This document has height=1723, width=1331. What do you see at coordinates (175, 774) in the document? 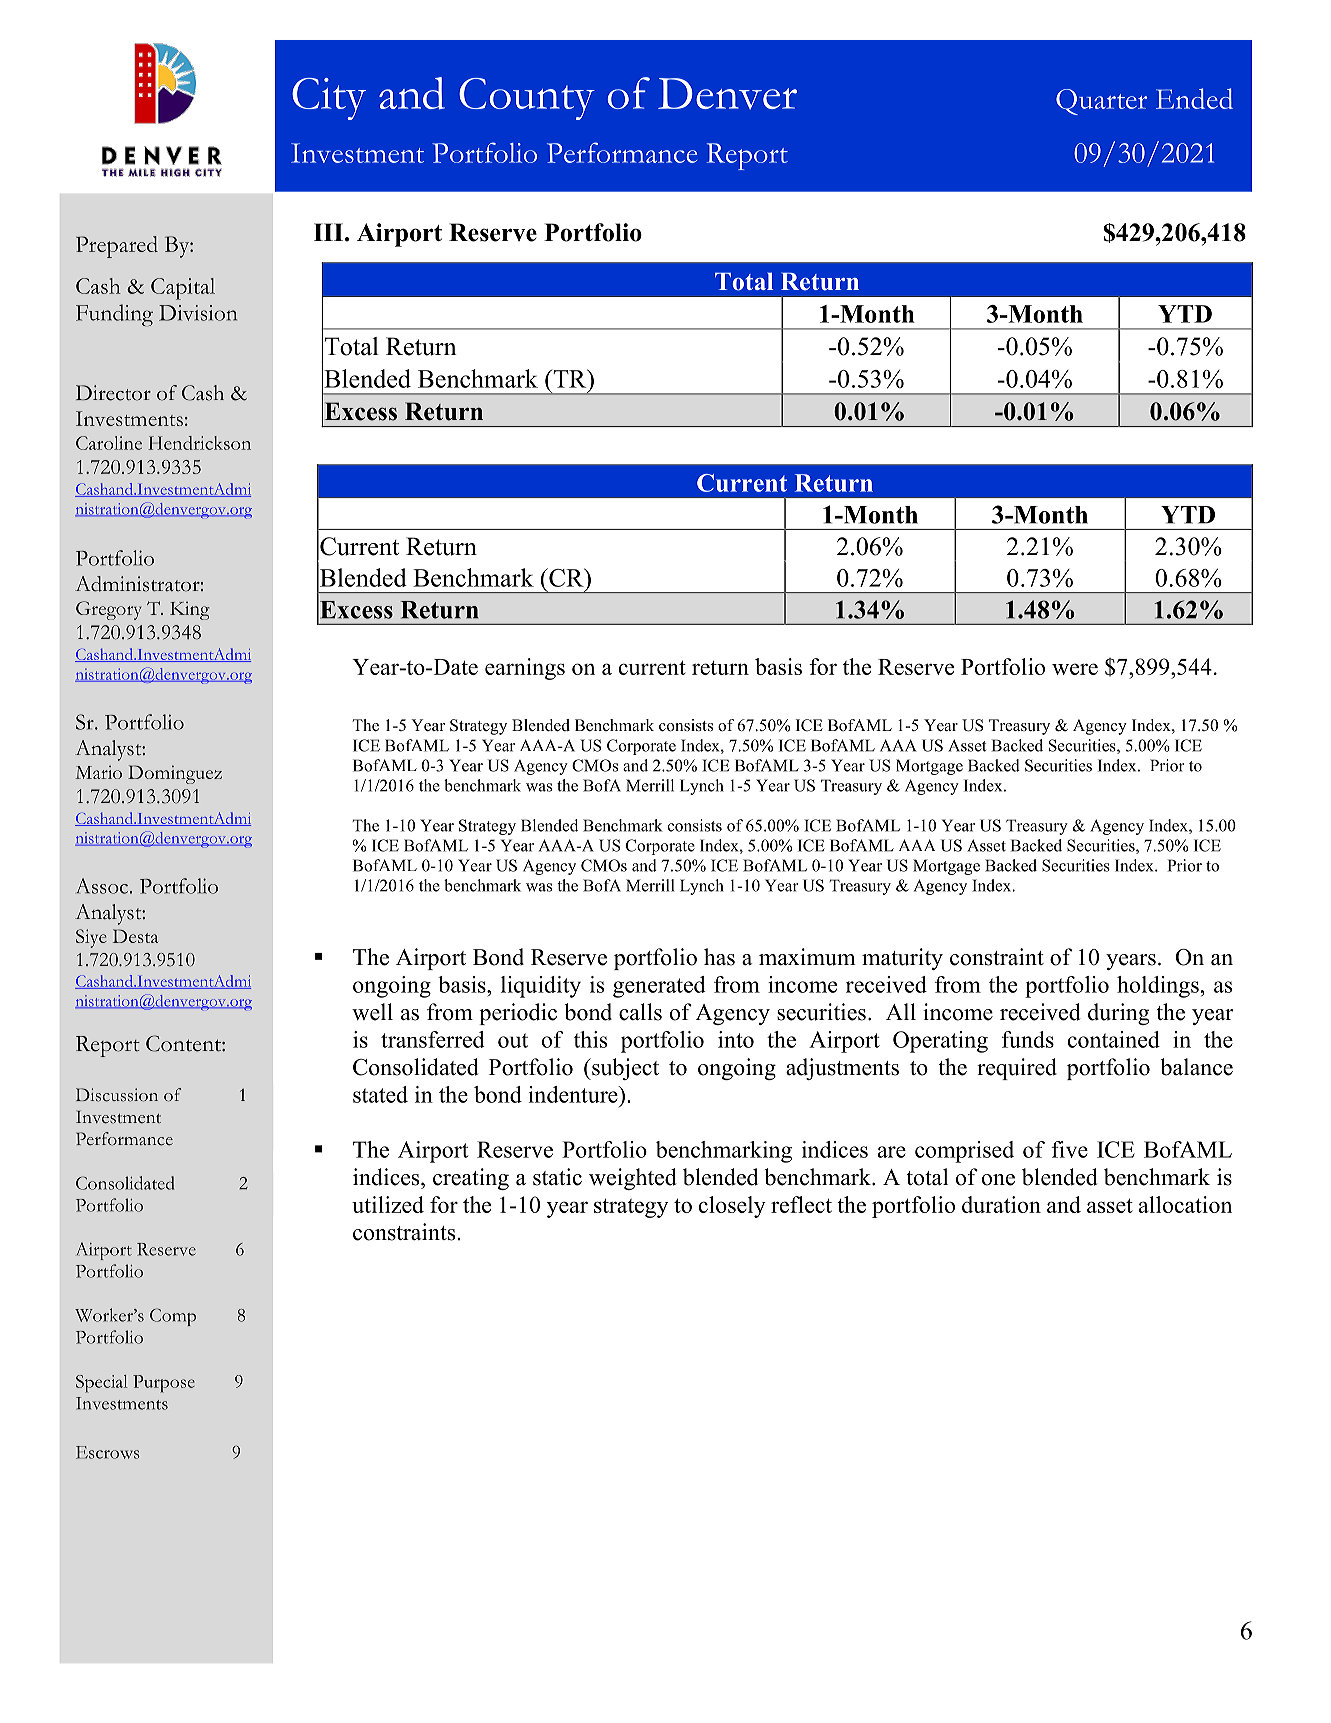
I see `Dominguez` at bounding box center [175, 774].
